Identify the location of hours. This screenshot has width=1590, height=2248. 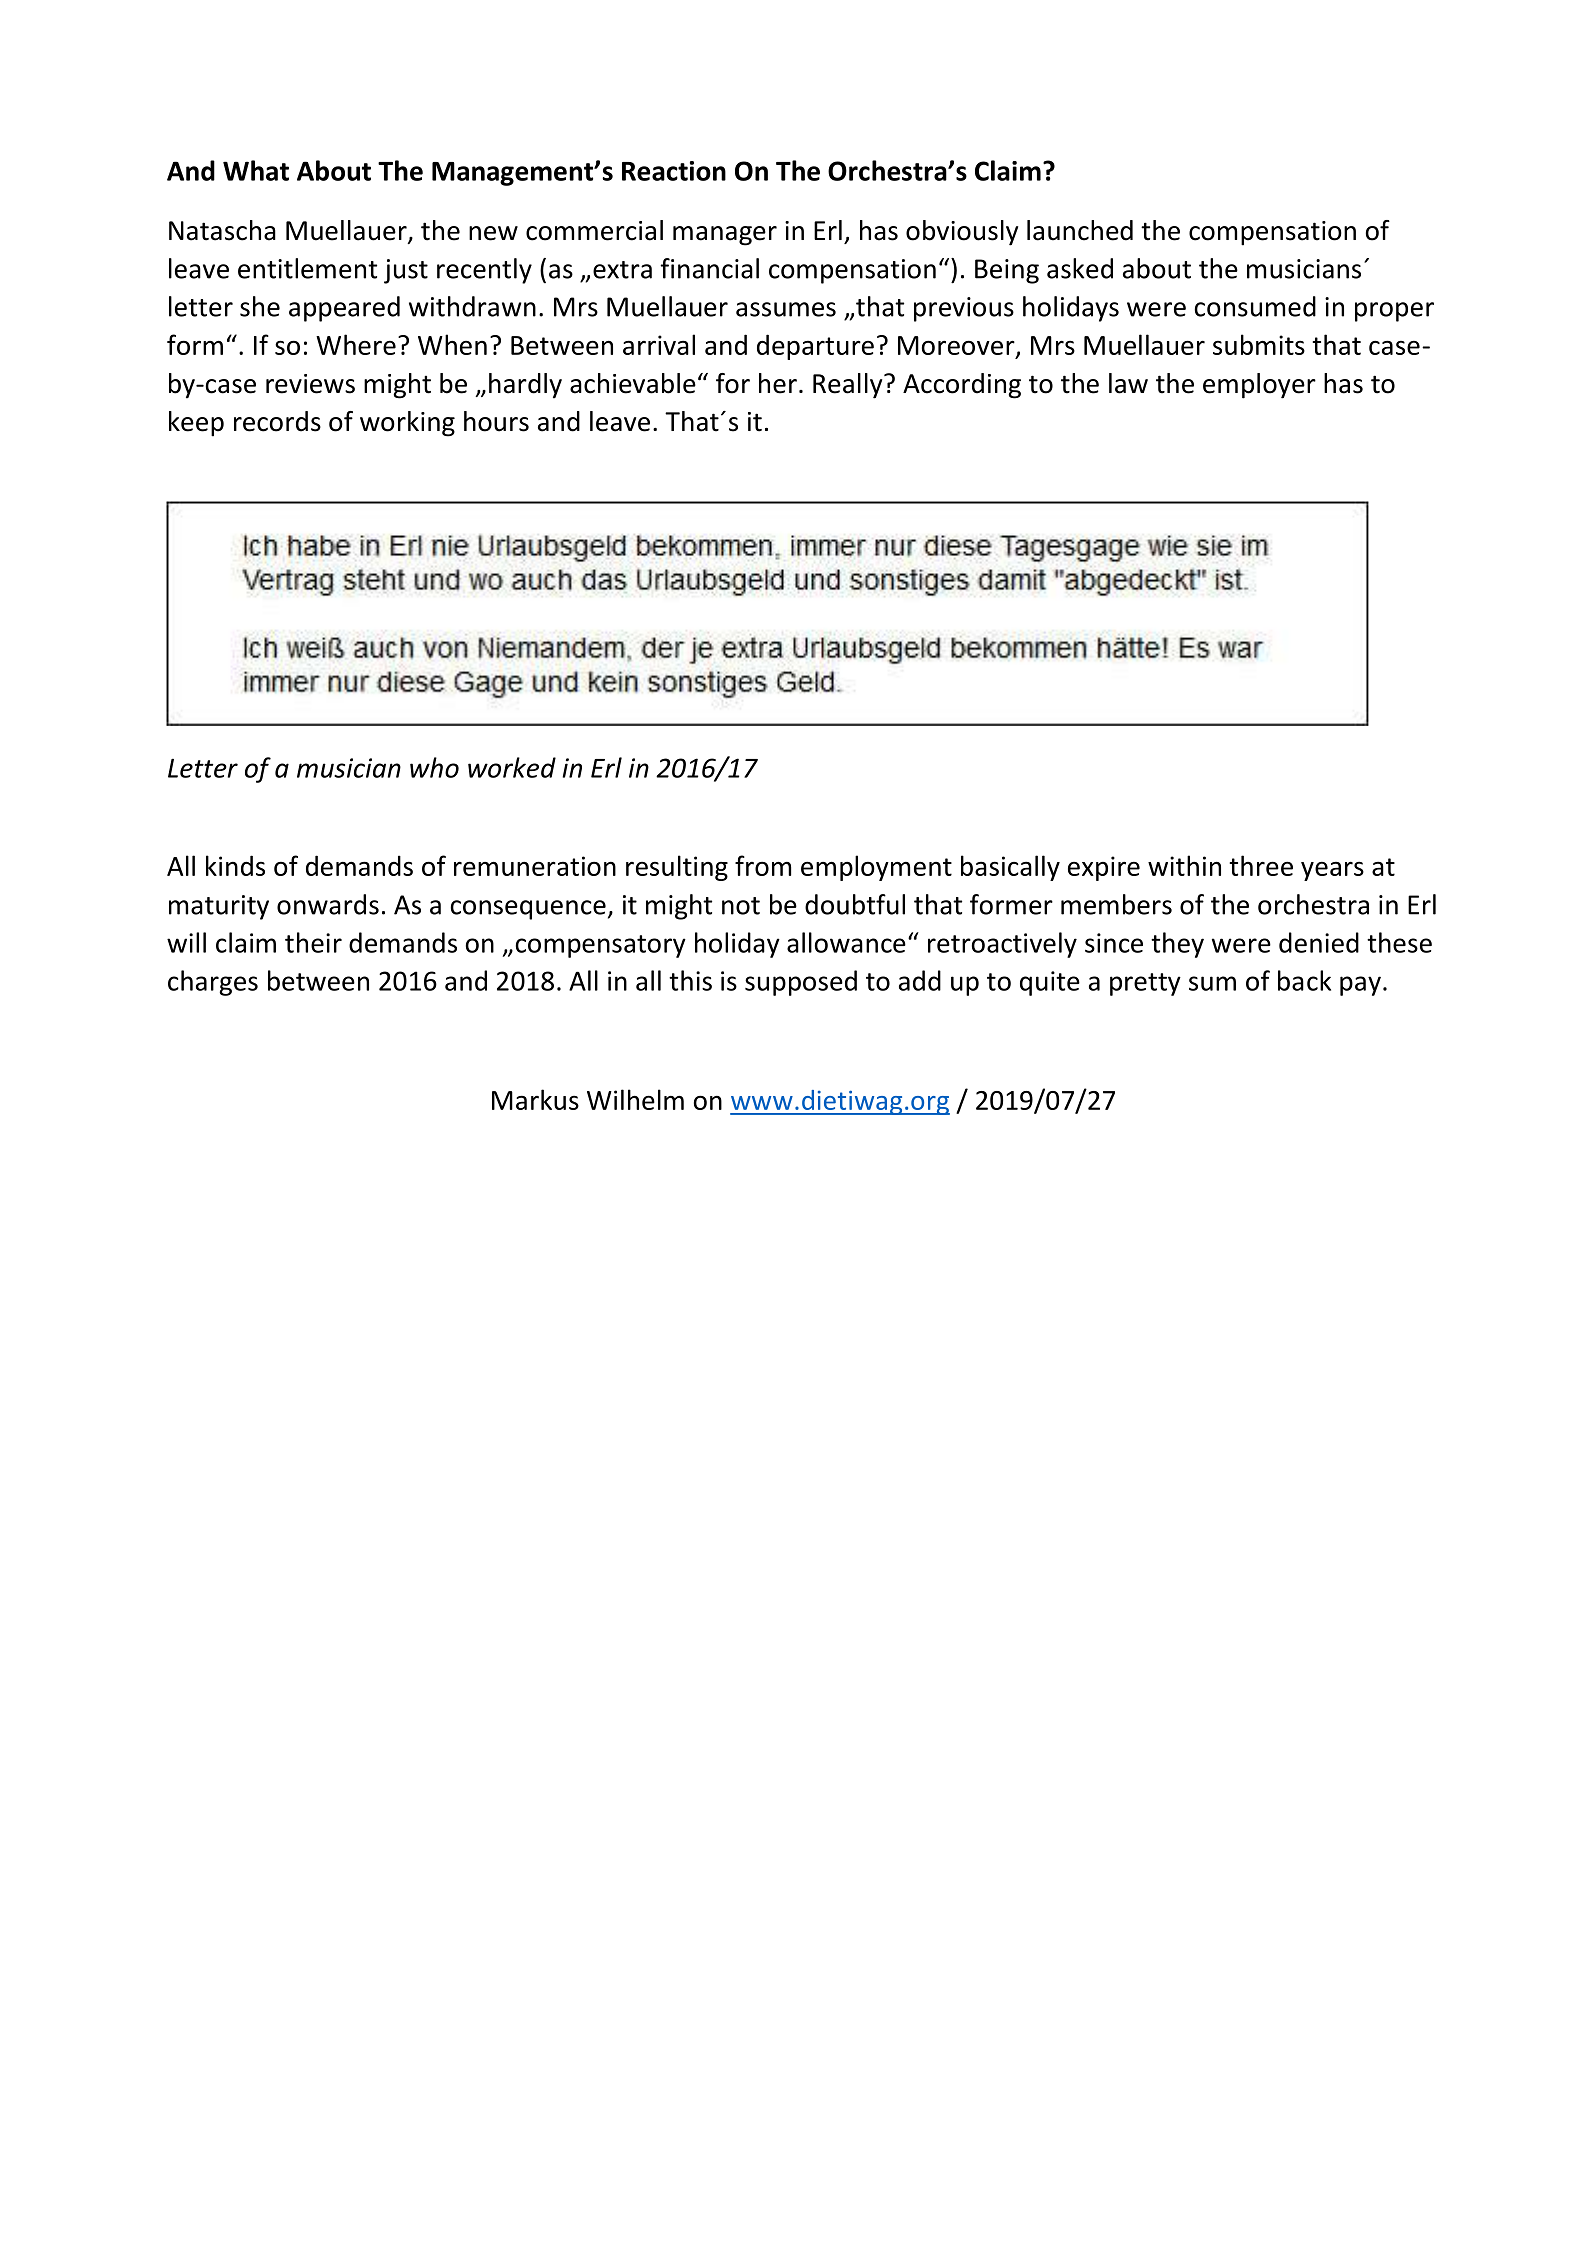
(496, 421).
